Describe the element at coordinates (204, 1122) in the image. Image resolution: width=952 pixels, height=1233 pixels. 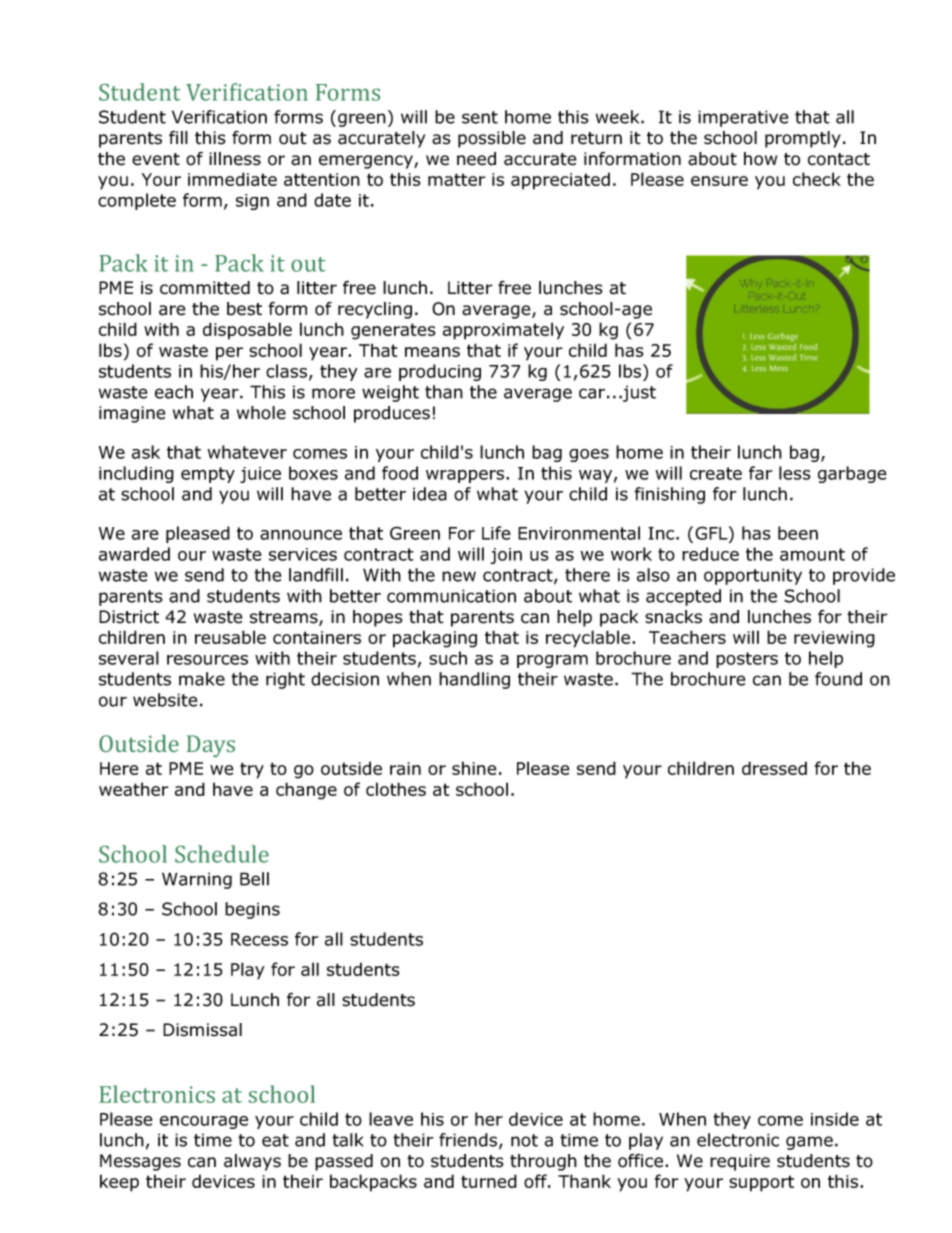
I see `encourage` at that location.
